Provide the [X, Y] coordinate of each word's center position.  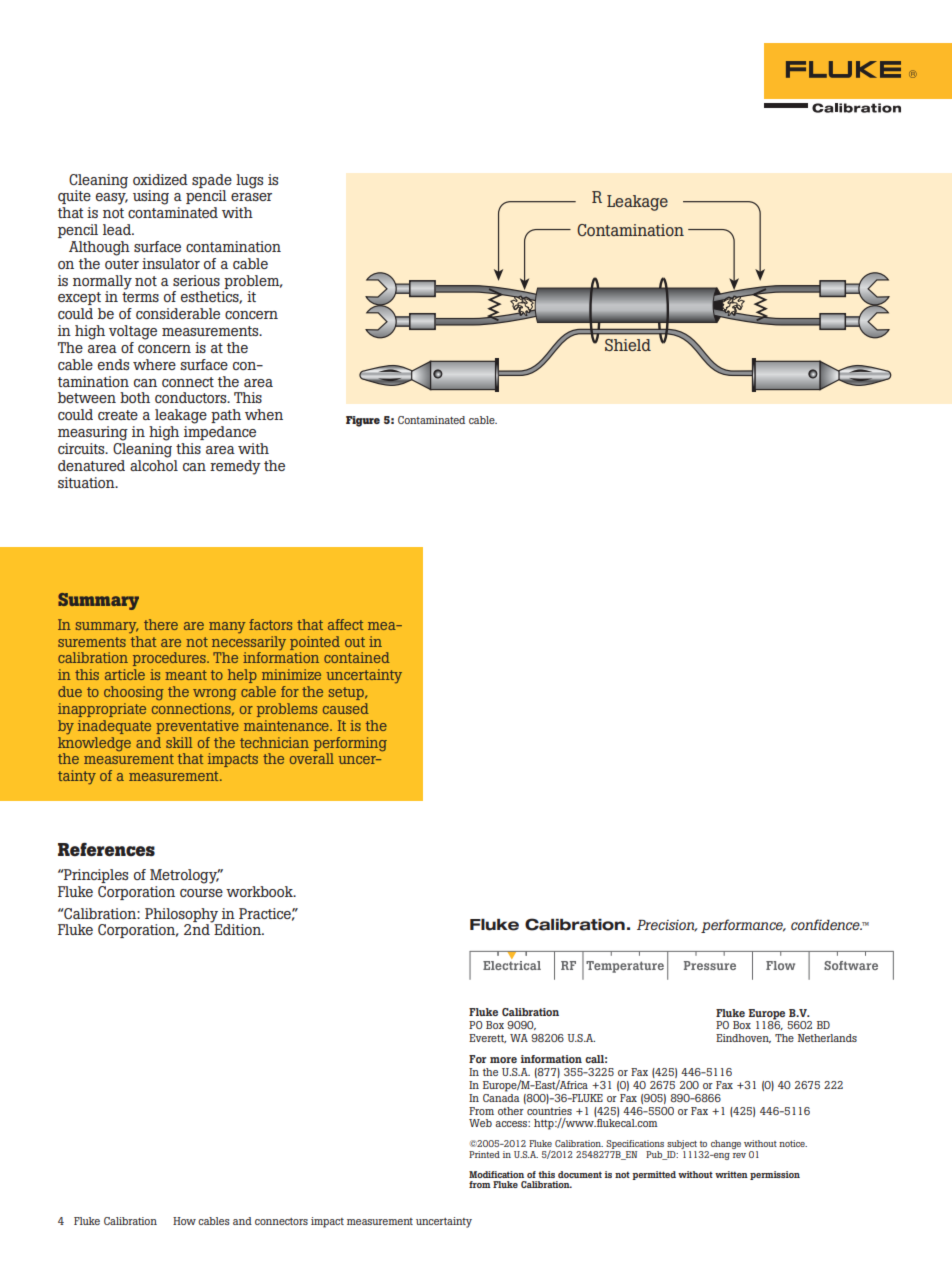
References [106, 849]
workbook [260, 891]
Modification [496, 1174]
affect [346, 624]
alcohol [154, 465]
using [151, 197]
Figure [363, 421]
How [184, 1221]
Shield [628, 345]
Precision [667, 925]
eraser [251, 197]
